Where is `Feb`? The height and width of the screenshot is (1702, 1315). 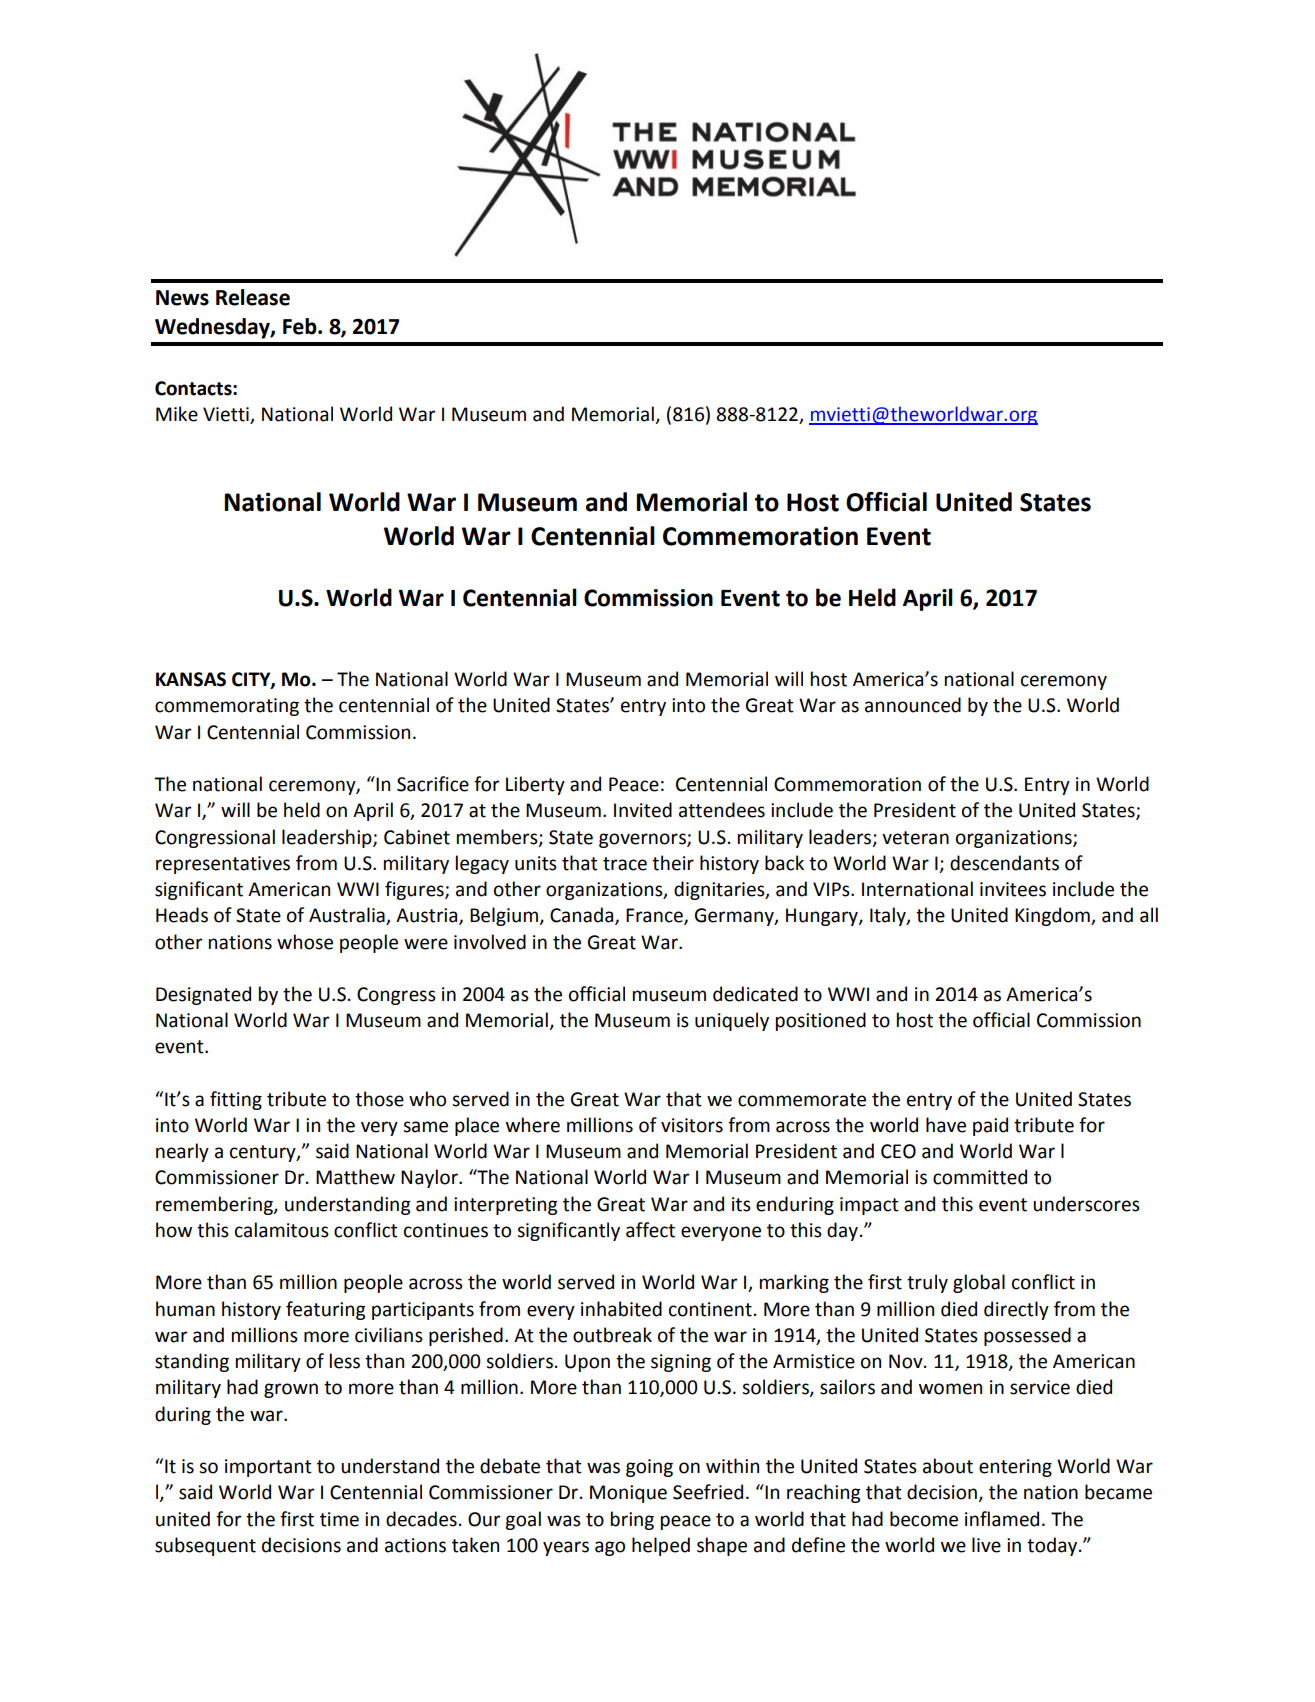
Feb is located at coordinates (301, 326).
